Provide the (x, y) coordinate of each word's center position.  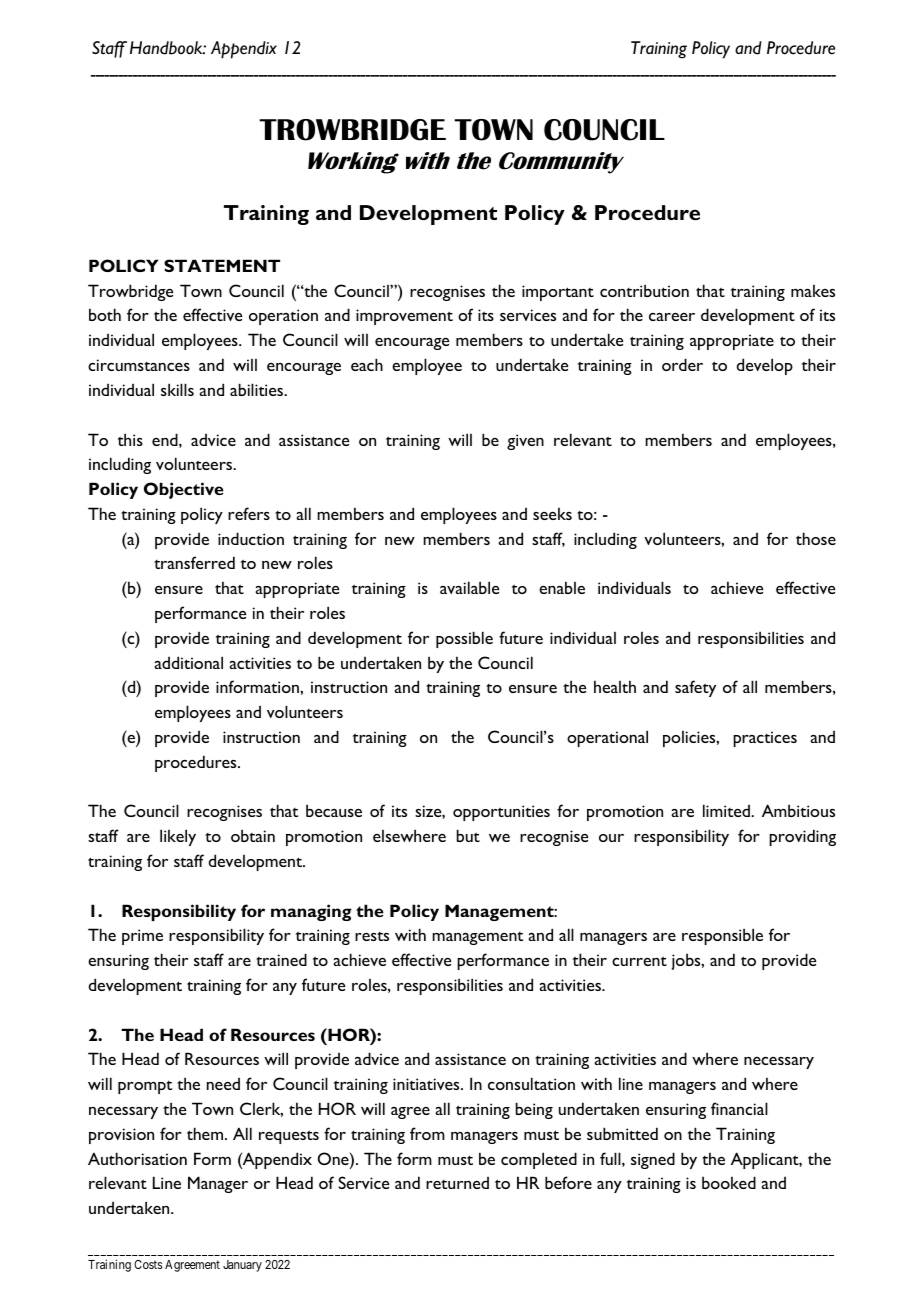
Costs (148, 1264)
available (469, 587)
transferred (194, 562)
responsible (722, 936)
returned (457, 1183)
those (816, 538)
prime (142, 937)
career (672, 317)
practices (765, 739)
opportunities (501, 813)
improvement (404, 317)
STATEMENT (222, 265)
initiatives (427, 1084)
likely (178, 837)
